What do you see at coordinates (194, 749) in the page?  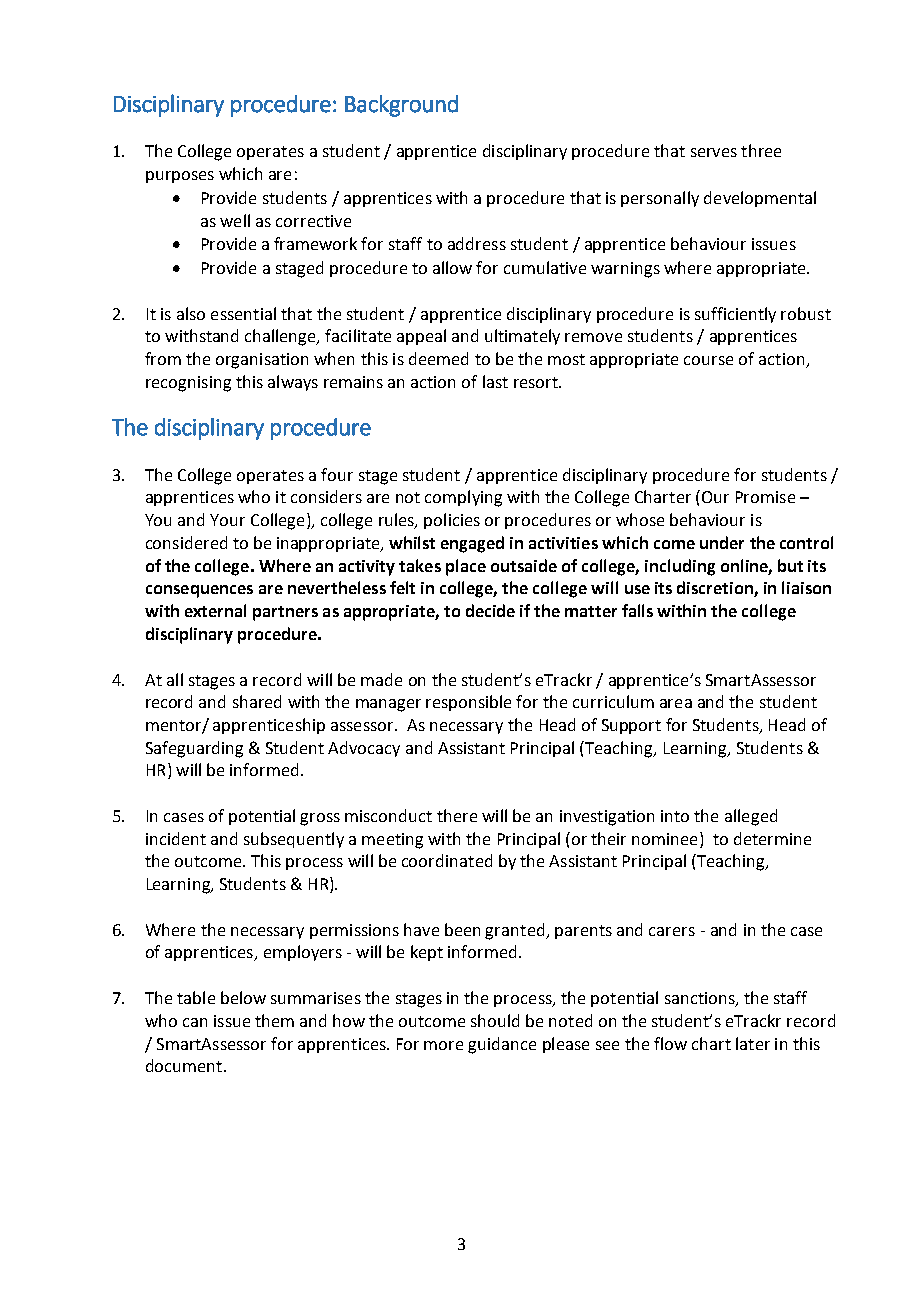 I see `Safeguarding` at bounding box center [194, 749].
